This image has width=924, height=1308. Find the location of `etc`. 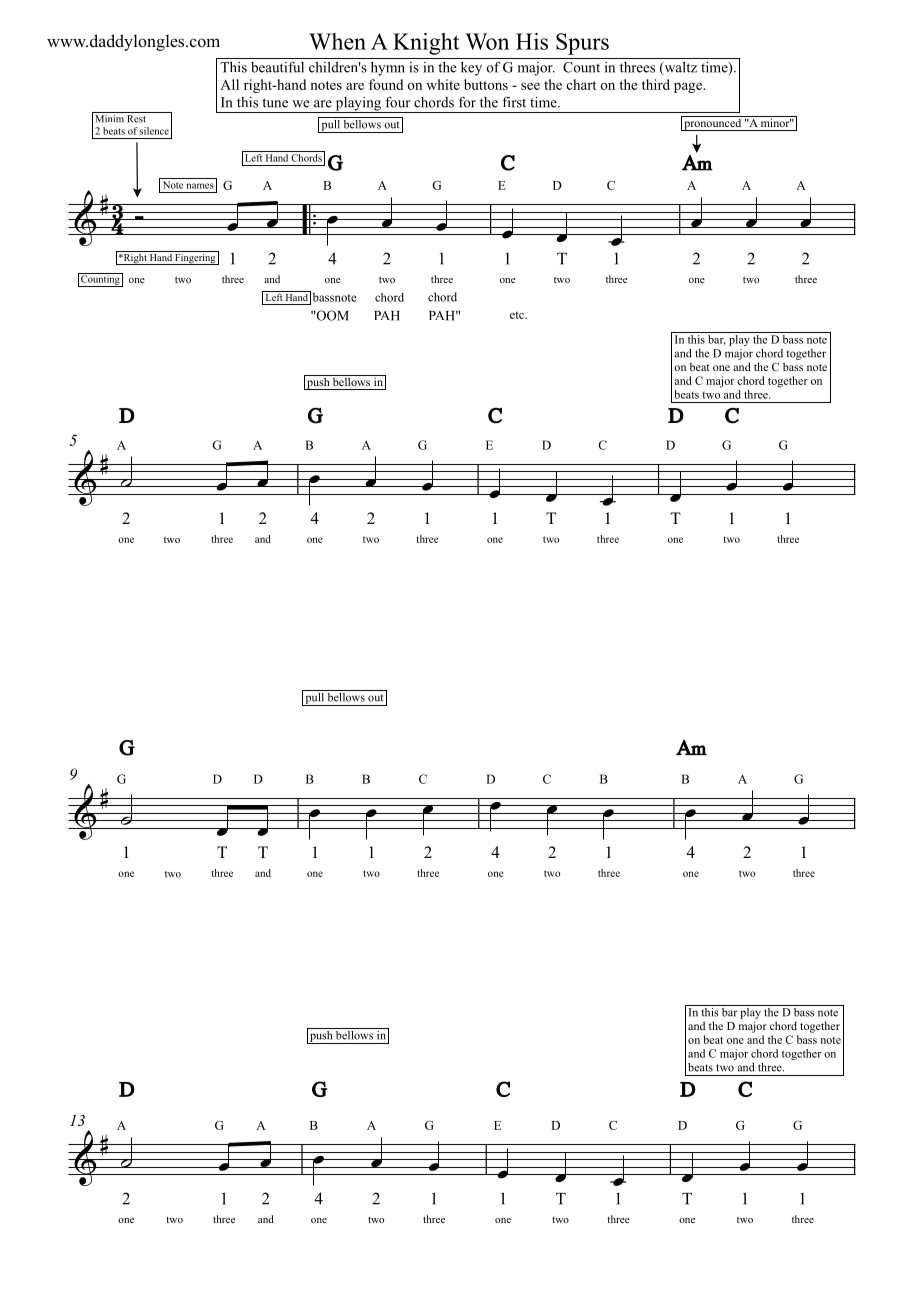

etc is located at coordinates (518, 315).
